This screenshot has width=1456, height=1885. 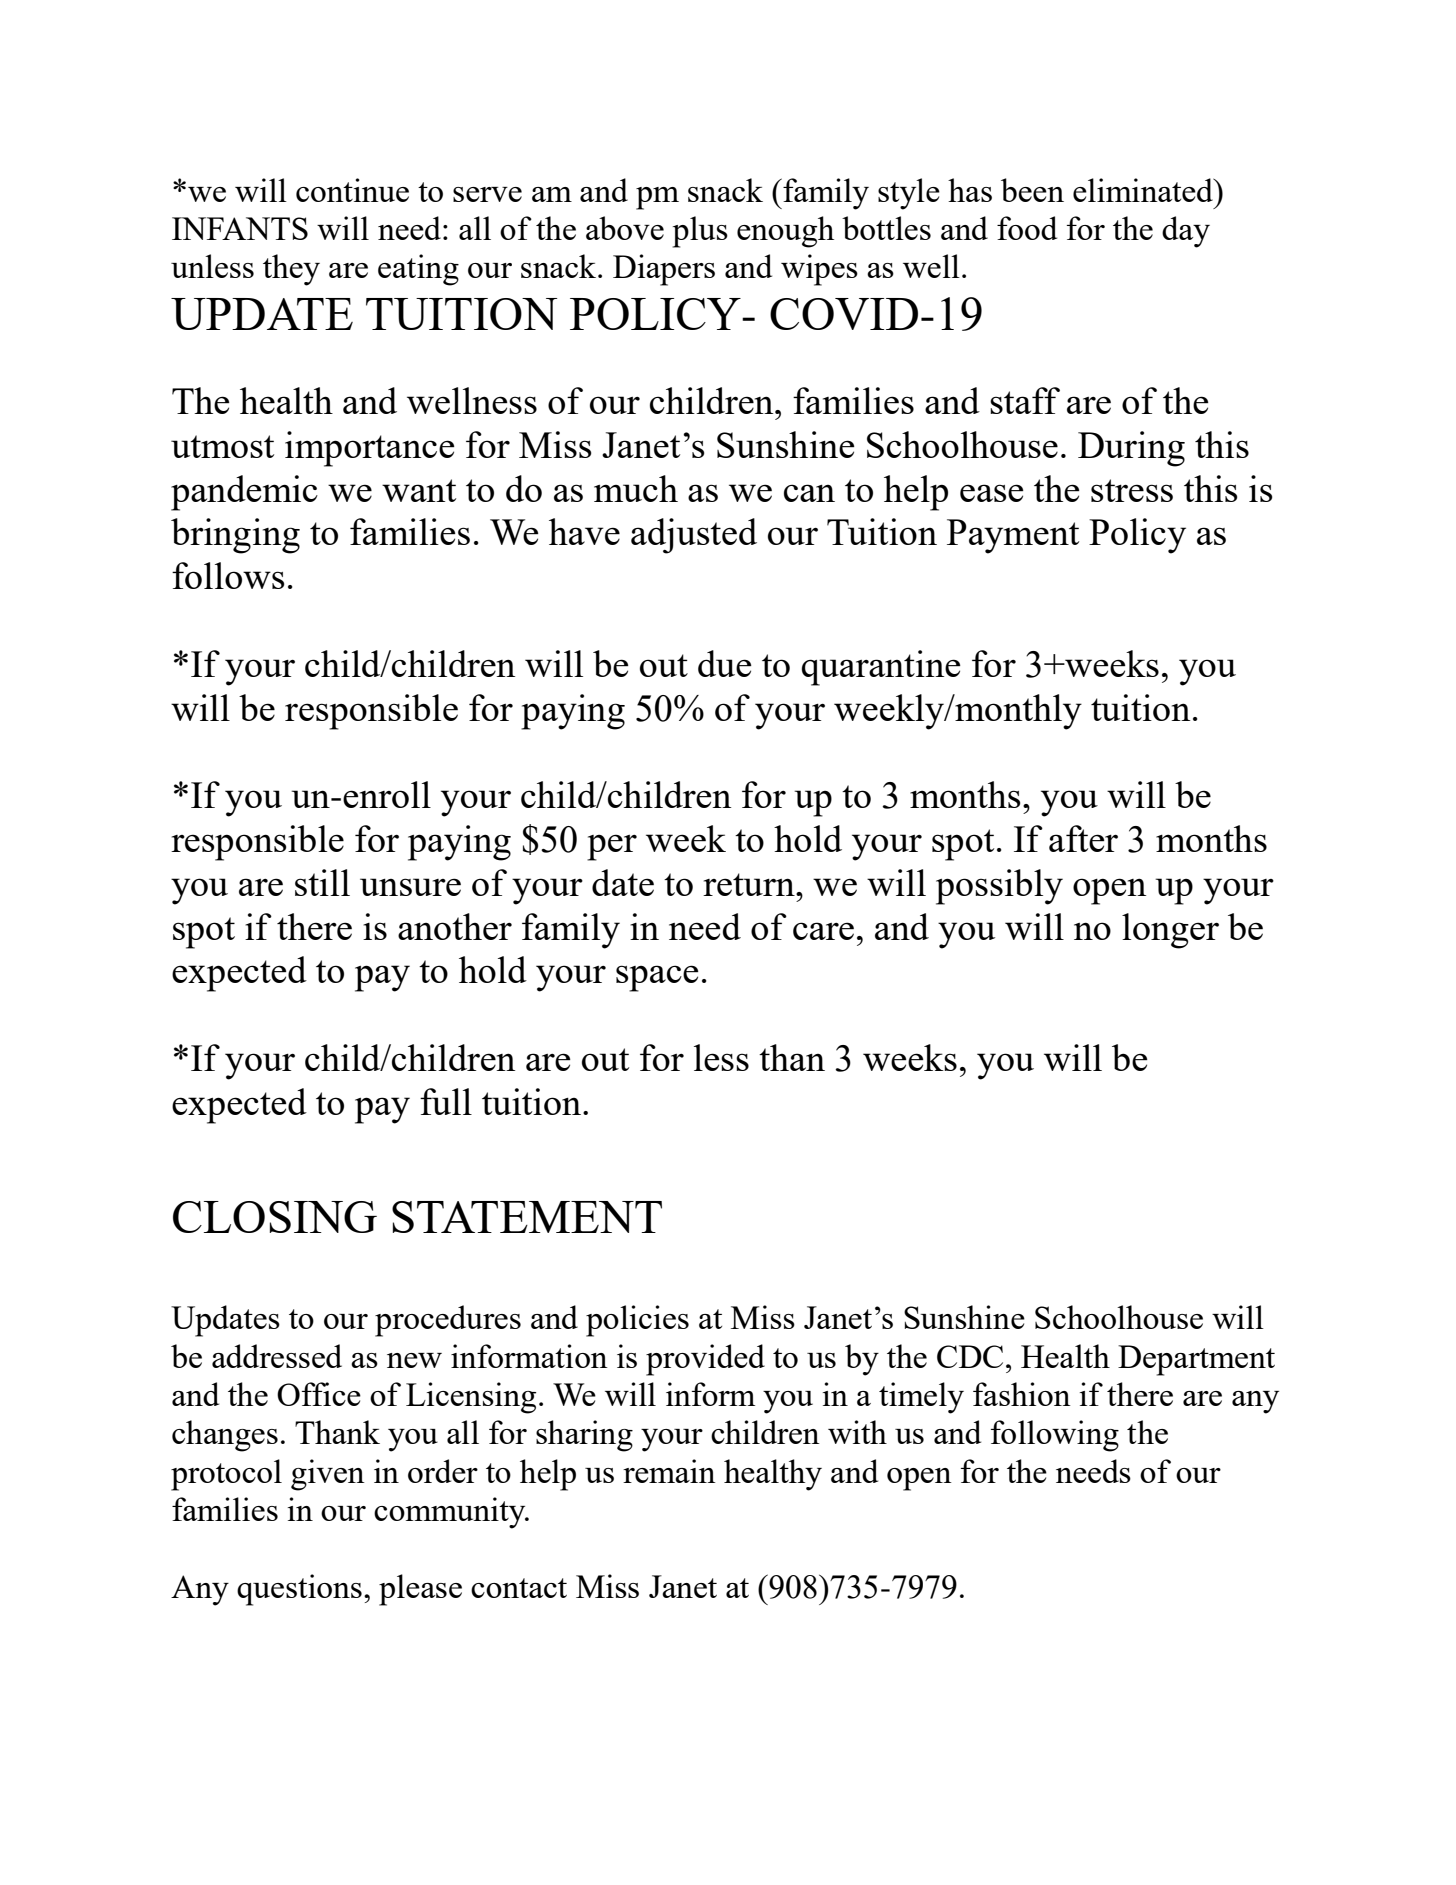 What do you see at coordinates (322, 882) in the screenshot?
I see `still` at bounding box center [322, 882].
